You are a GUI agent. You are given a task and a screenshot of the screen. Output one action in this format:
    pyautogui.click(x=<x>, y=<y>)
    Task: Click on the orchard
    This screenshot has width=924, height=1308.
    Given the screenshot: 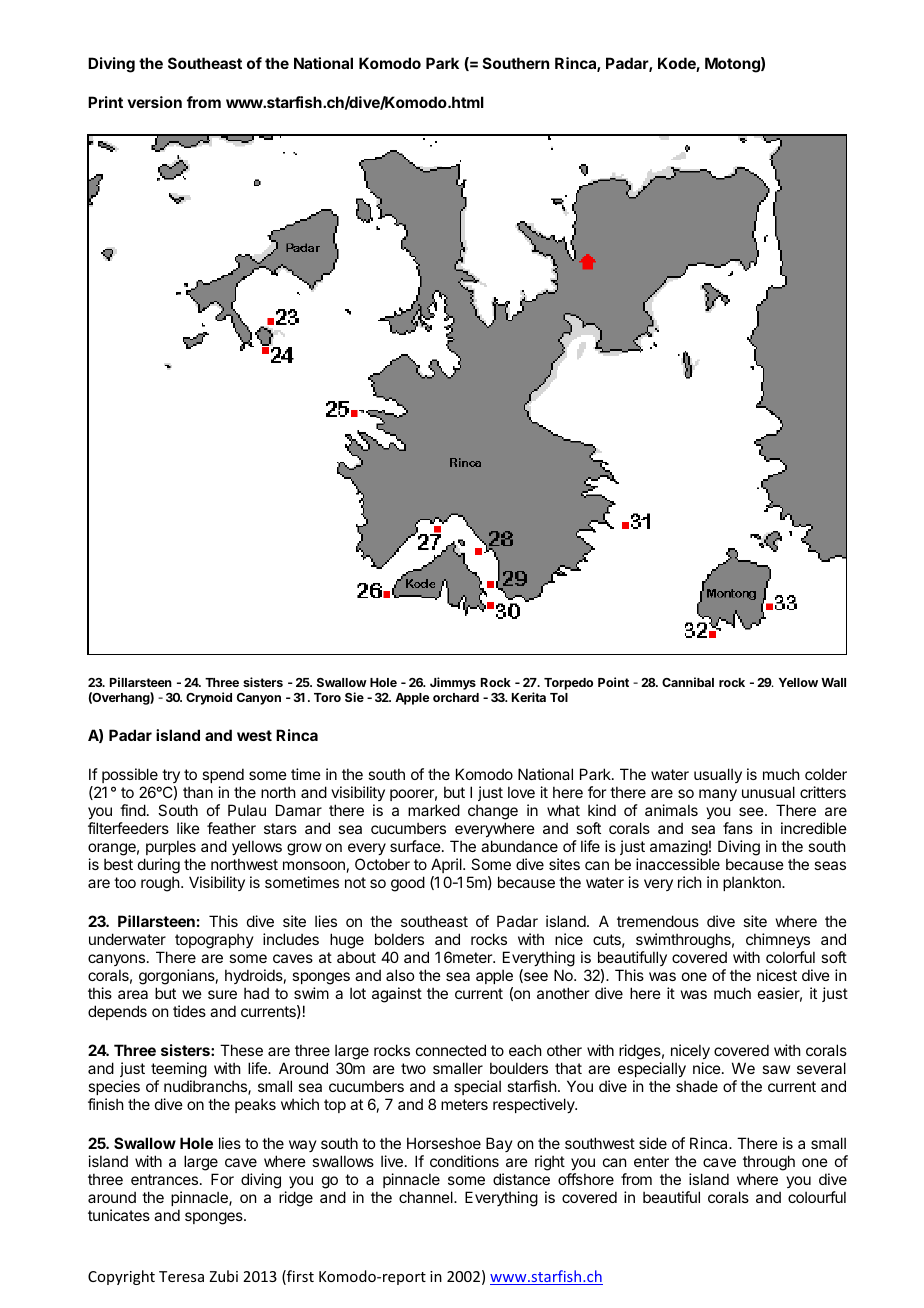 What is the action you would take?
    pyautogui.click(x=456, y=697)
